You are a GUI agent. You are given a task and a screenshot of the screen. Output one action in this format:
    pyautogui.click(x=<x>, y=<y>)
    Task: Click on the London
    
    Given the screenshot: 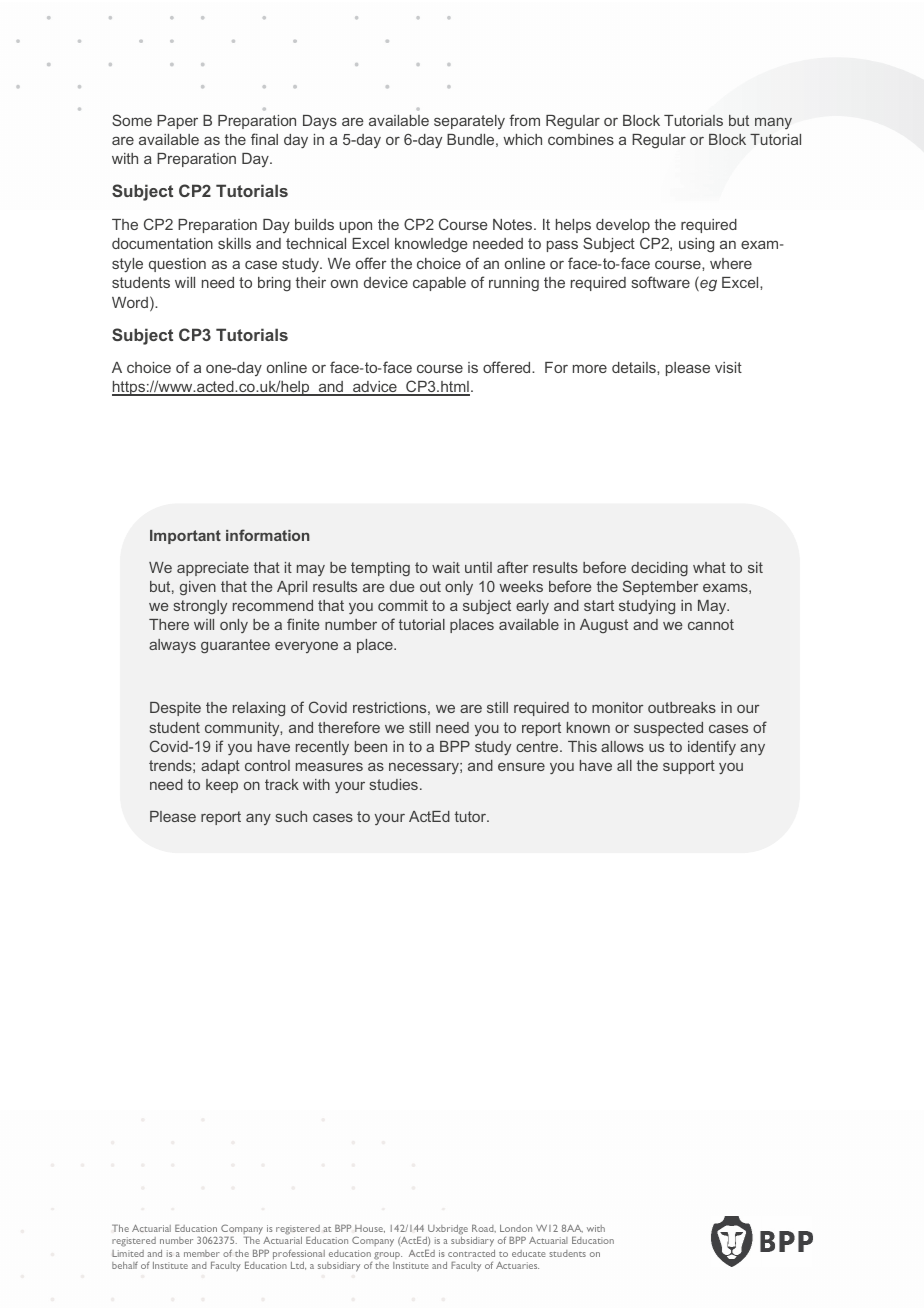 What is the action you would take?
    pyautogui.click(x=516, y=1228)
